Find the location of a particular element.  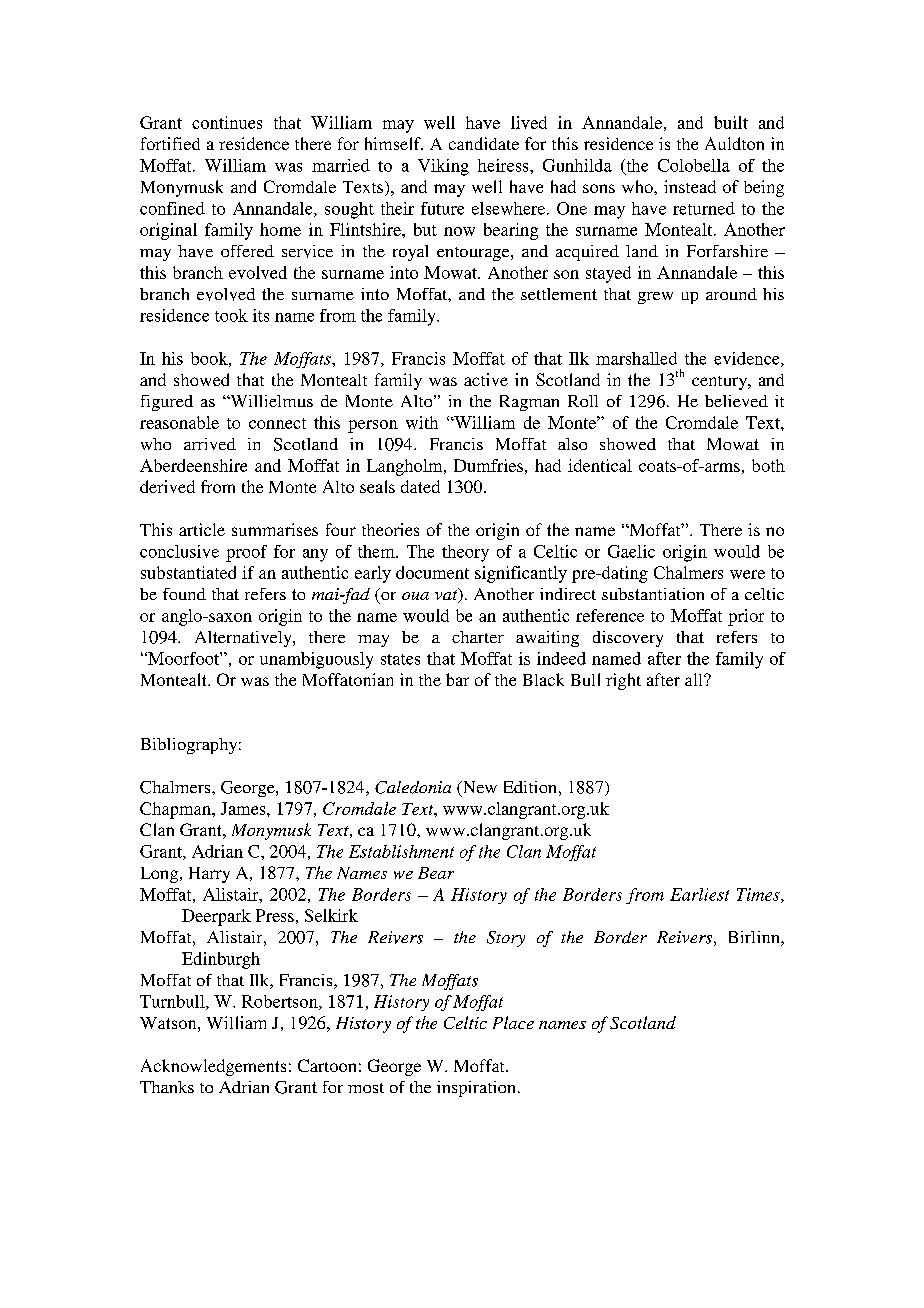

candidate is located at coordinates (484, 143).
